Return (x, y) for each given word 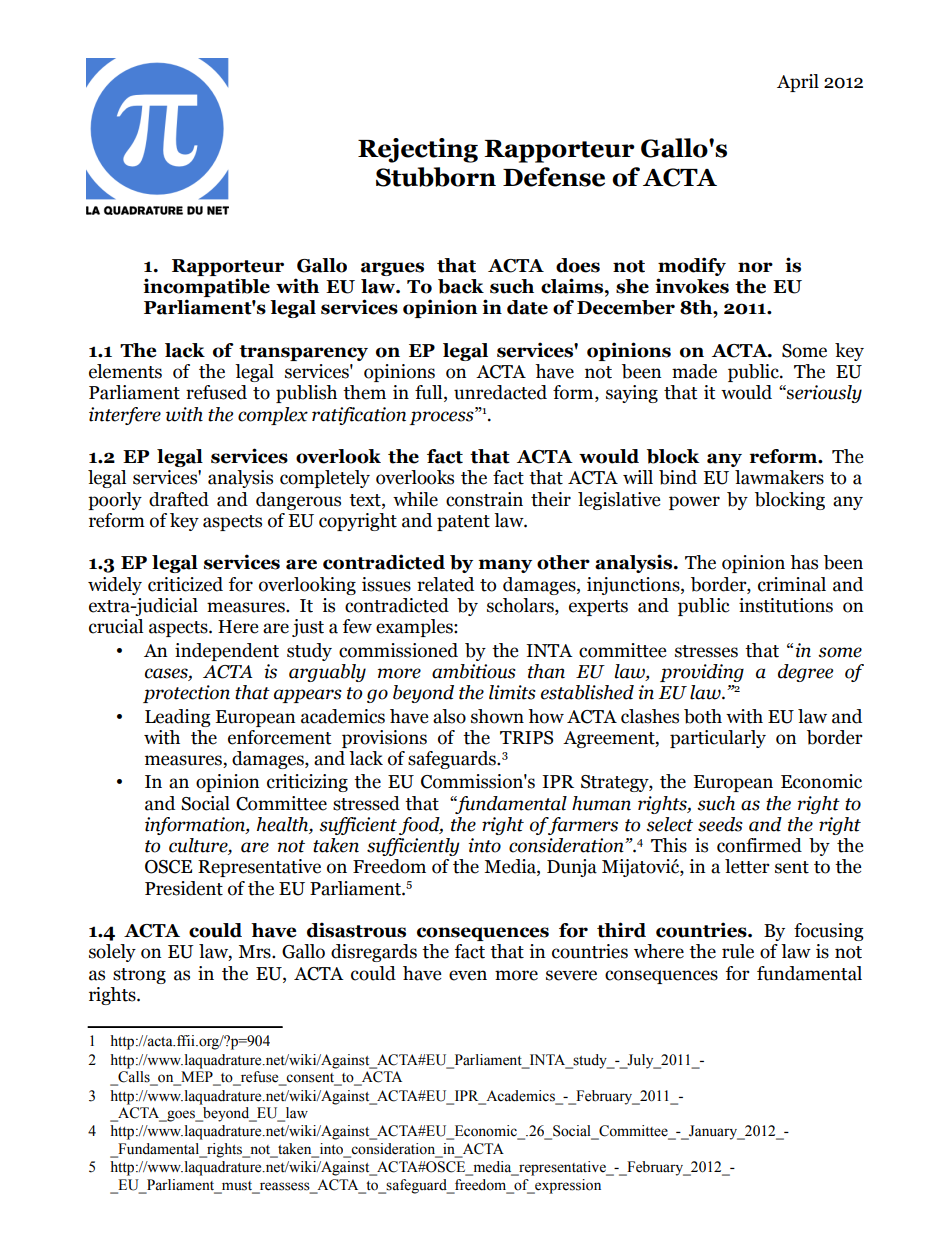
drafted (179, 499)
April (798, 83)
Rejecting (418, 150)
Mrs (255, 952)
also (449, 716)
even (468, 975)
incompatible (206, 289)
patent (463, 523)
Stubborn (436, 177)
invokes (692, 286)
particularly (718, 739)
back (461, 286)
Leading (178, 718)
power (694, 503)
